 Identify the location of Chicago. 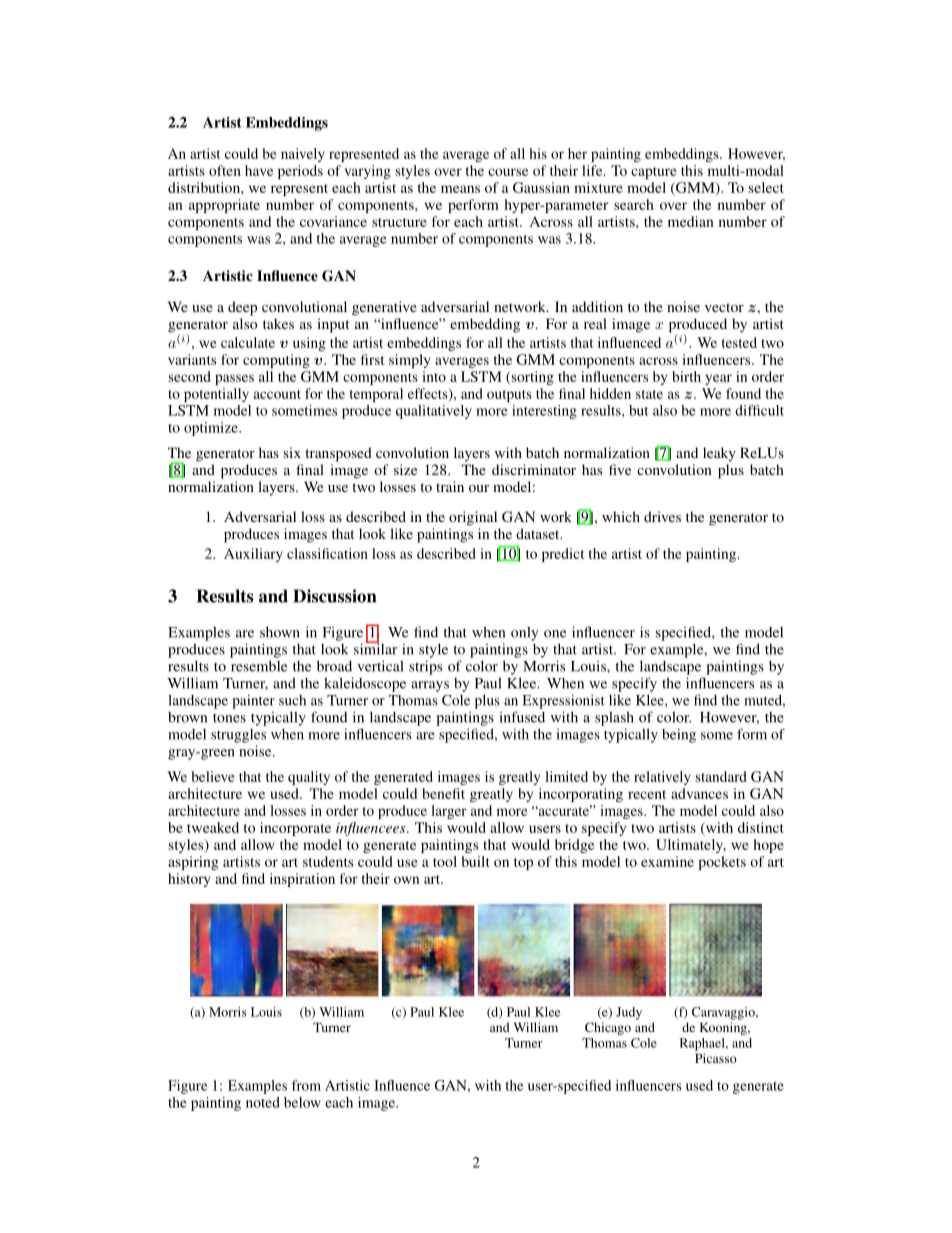
(608, 1028).
